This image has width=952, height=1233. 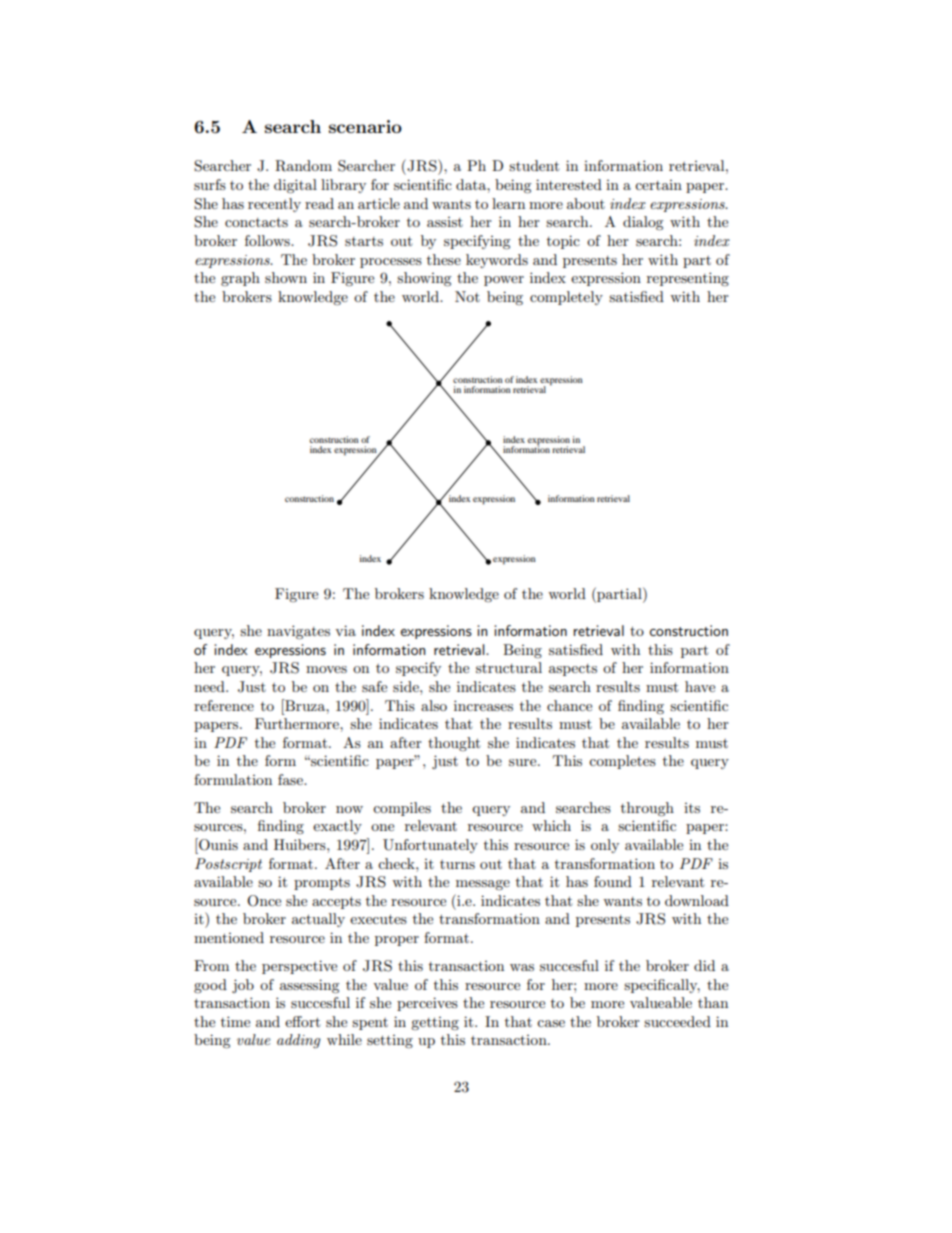 What do you see at coordinates (700, 686) in the image?
I see `have` at bounding box center [700, 686].
